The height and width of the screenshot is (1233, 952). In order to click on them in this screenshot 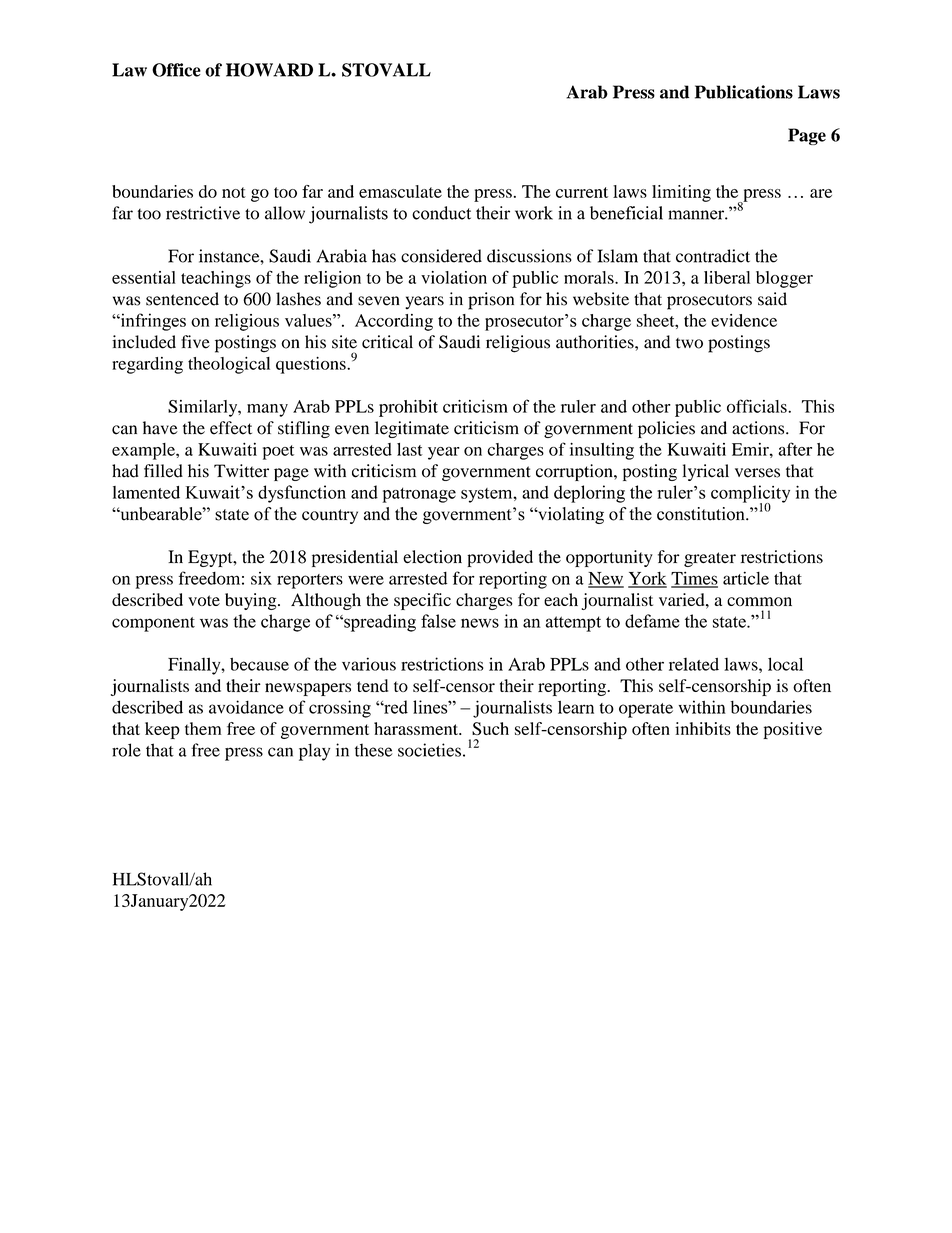, I will do `click(203, 728)`.
